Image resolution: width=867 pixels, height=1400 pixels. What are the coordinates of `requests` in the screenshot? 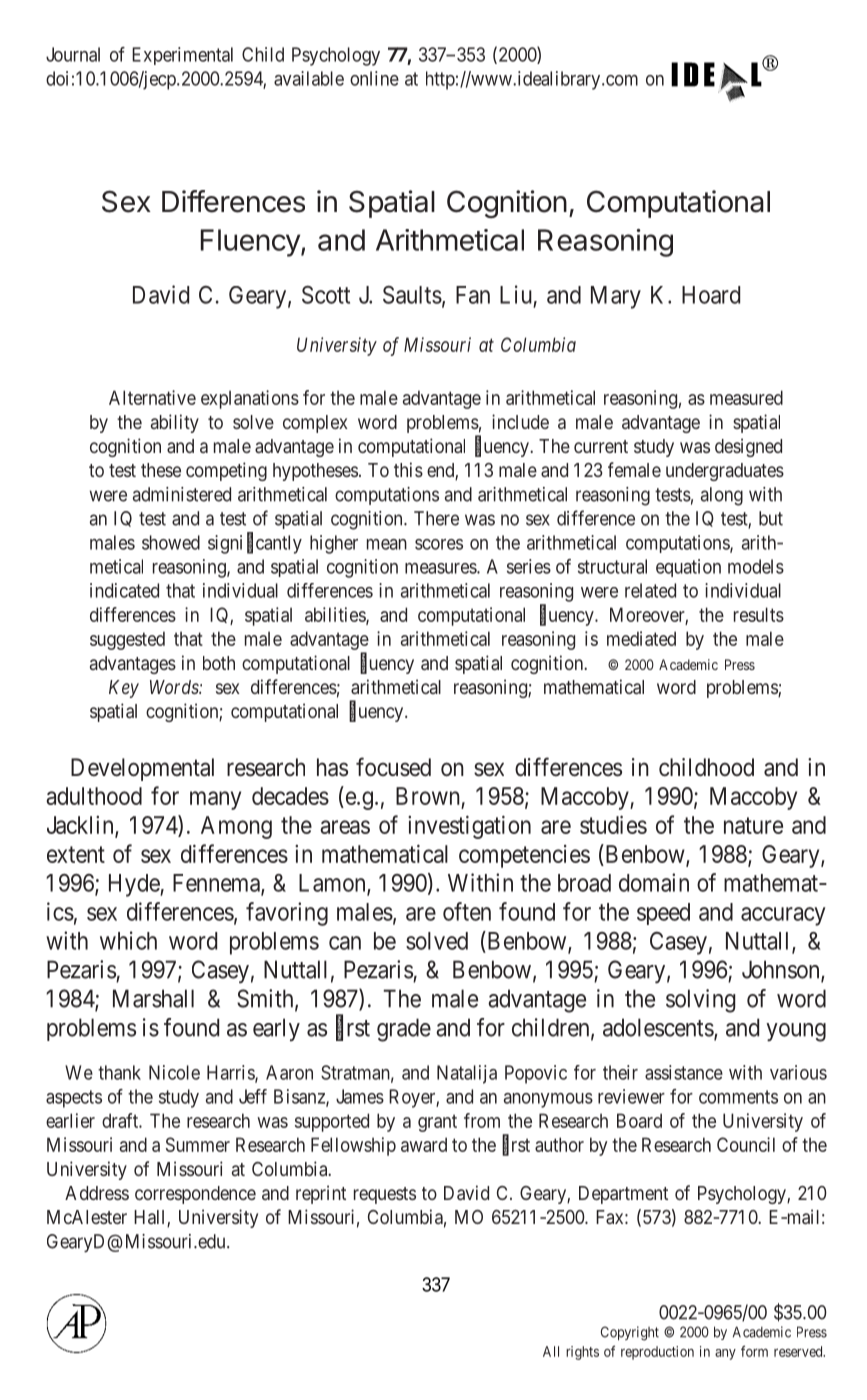 It's located at (385, 1195).
